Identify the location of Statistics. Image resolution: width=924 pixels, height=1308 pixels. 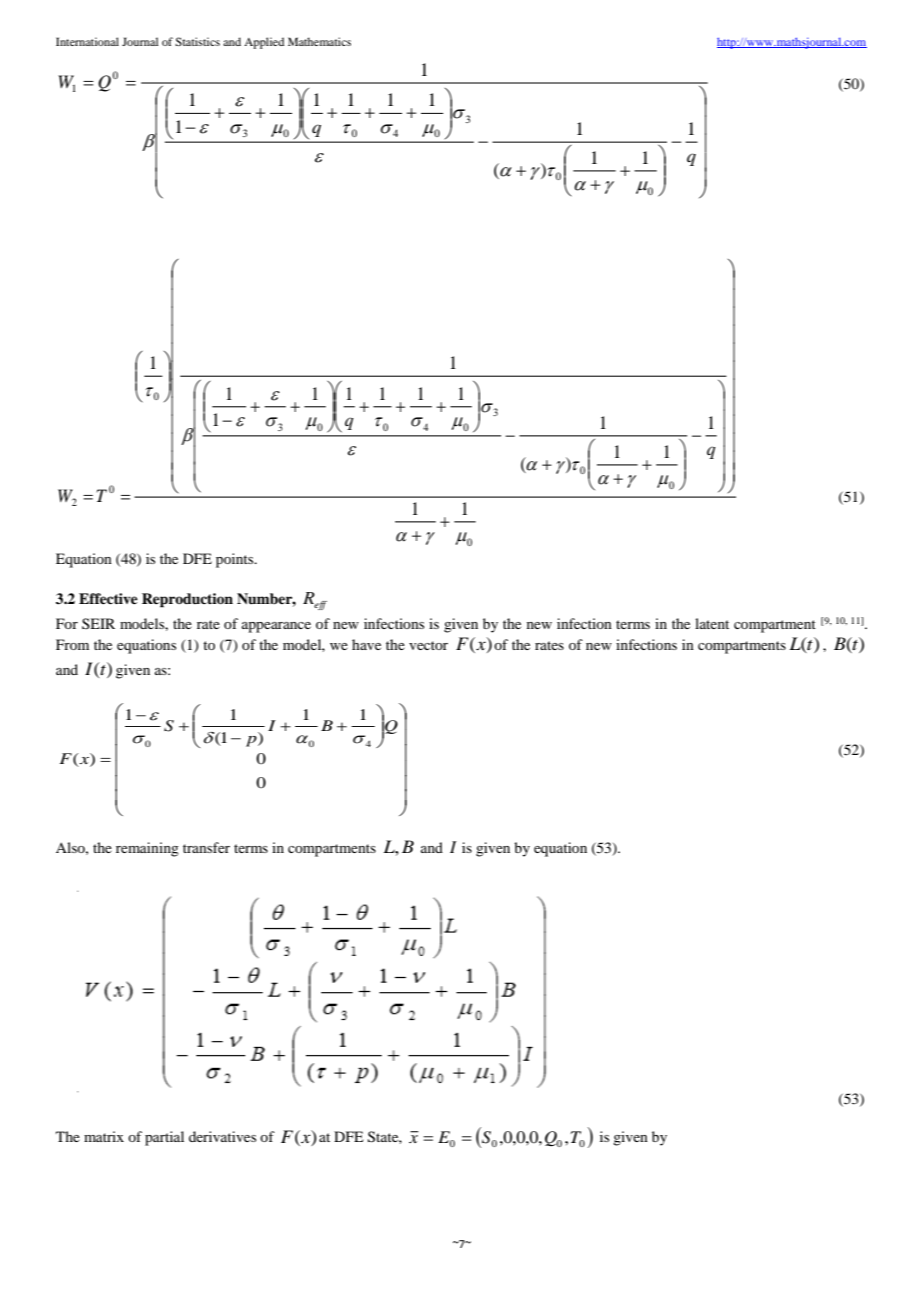
(197, 41).
